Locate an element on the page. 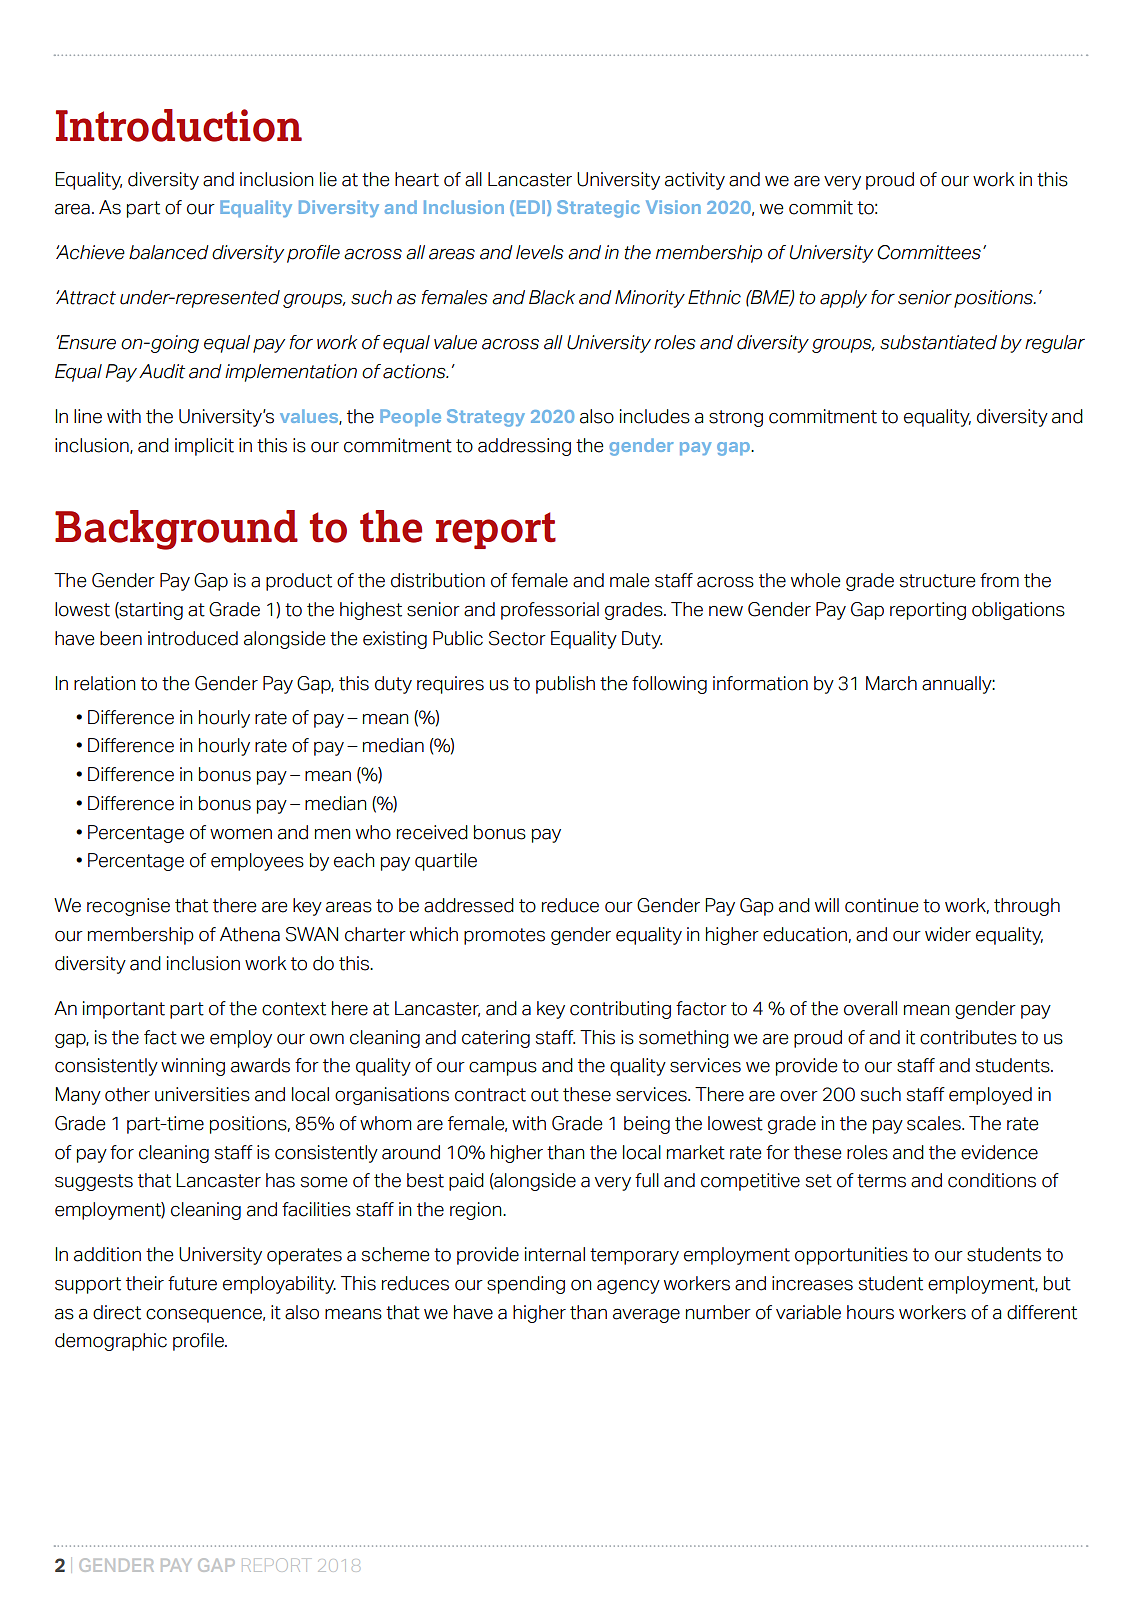  future is located at coordinates (192, 1283).
